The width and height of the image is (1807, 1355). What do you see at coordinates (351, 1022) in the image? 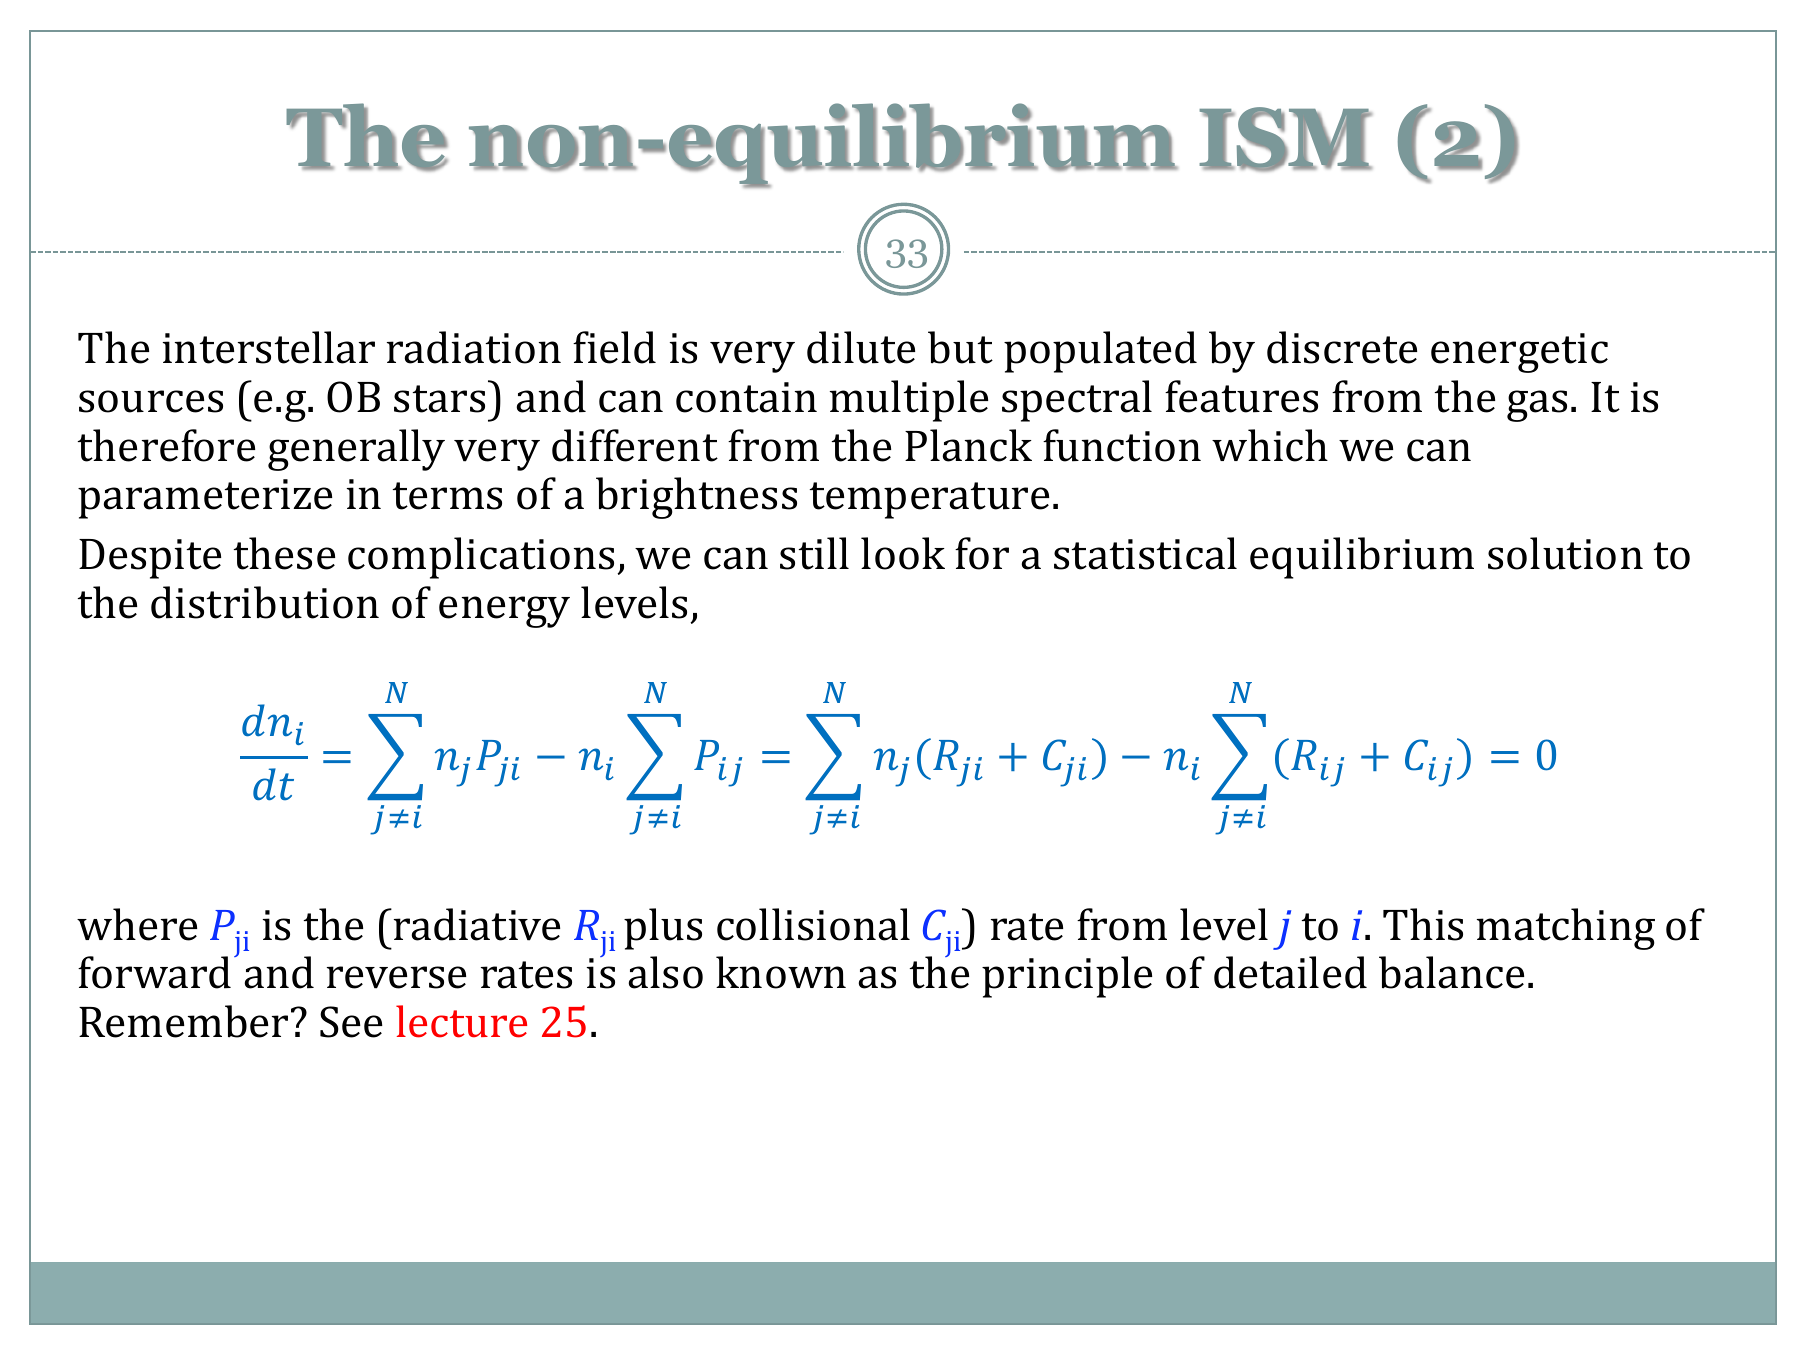
I see `See` at bounding box center [351, 1022].
